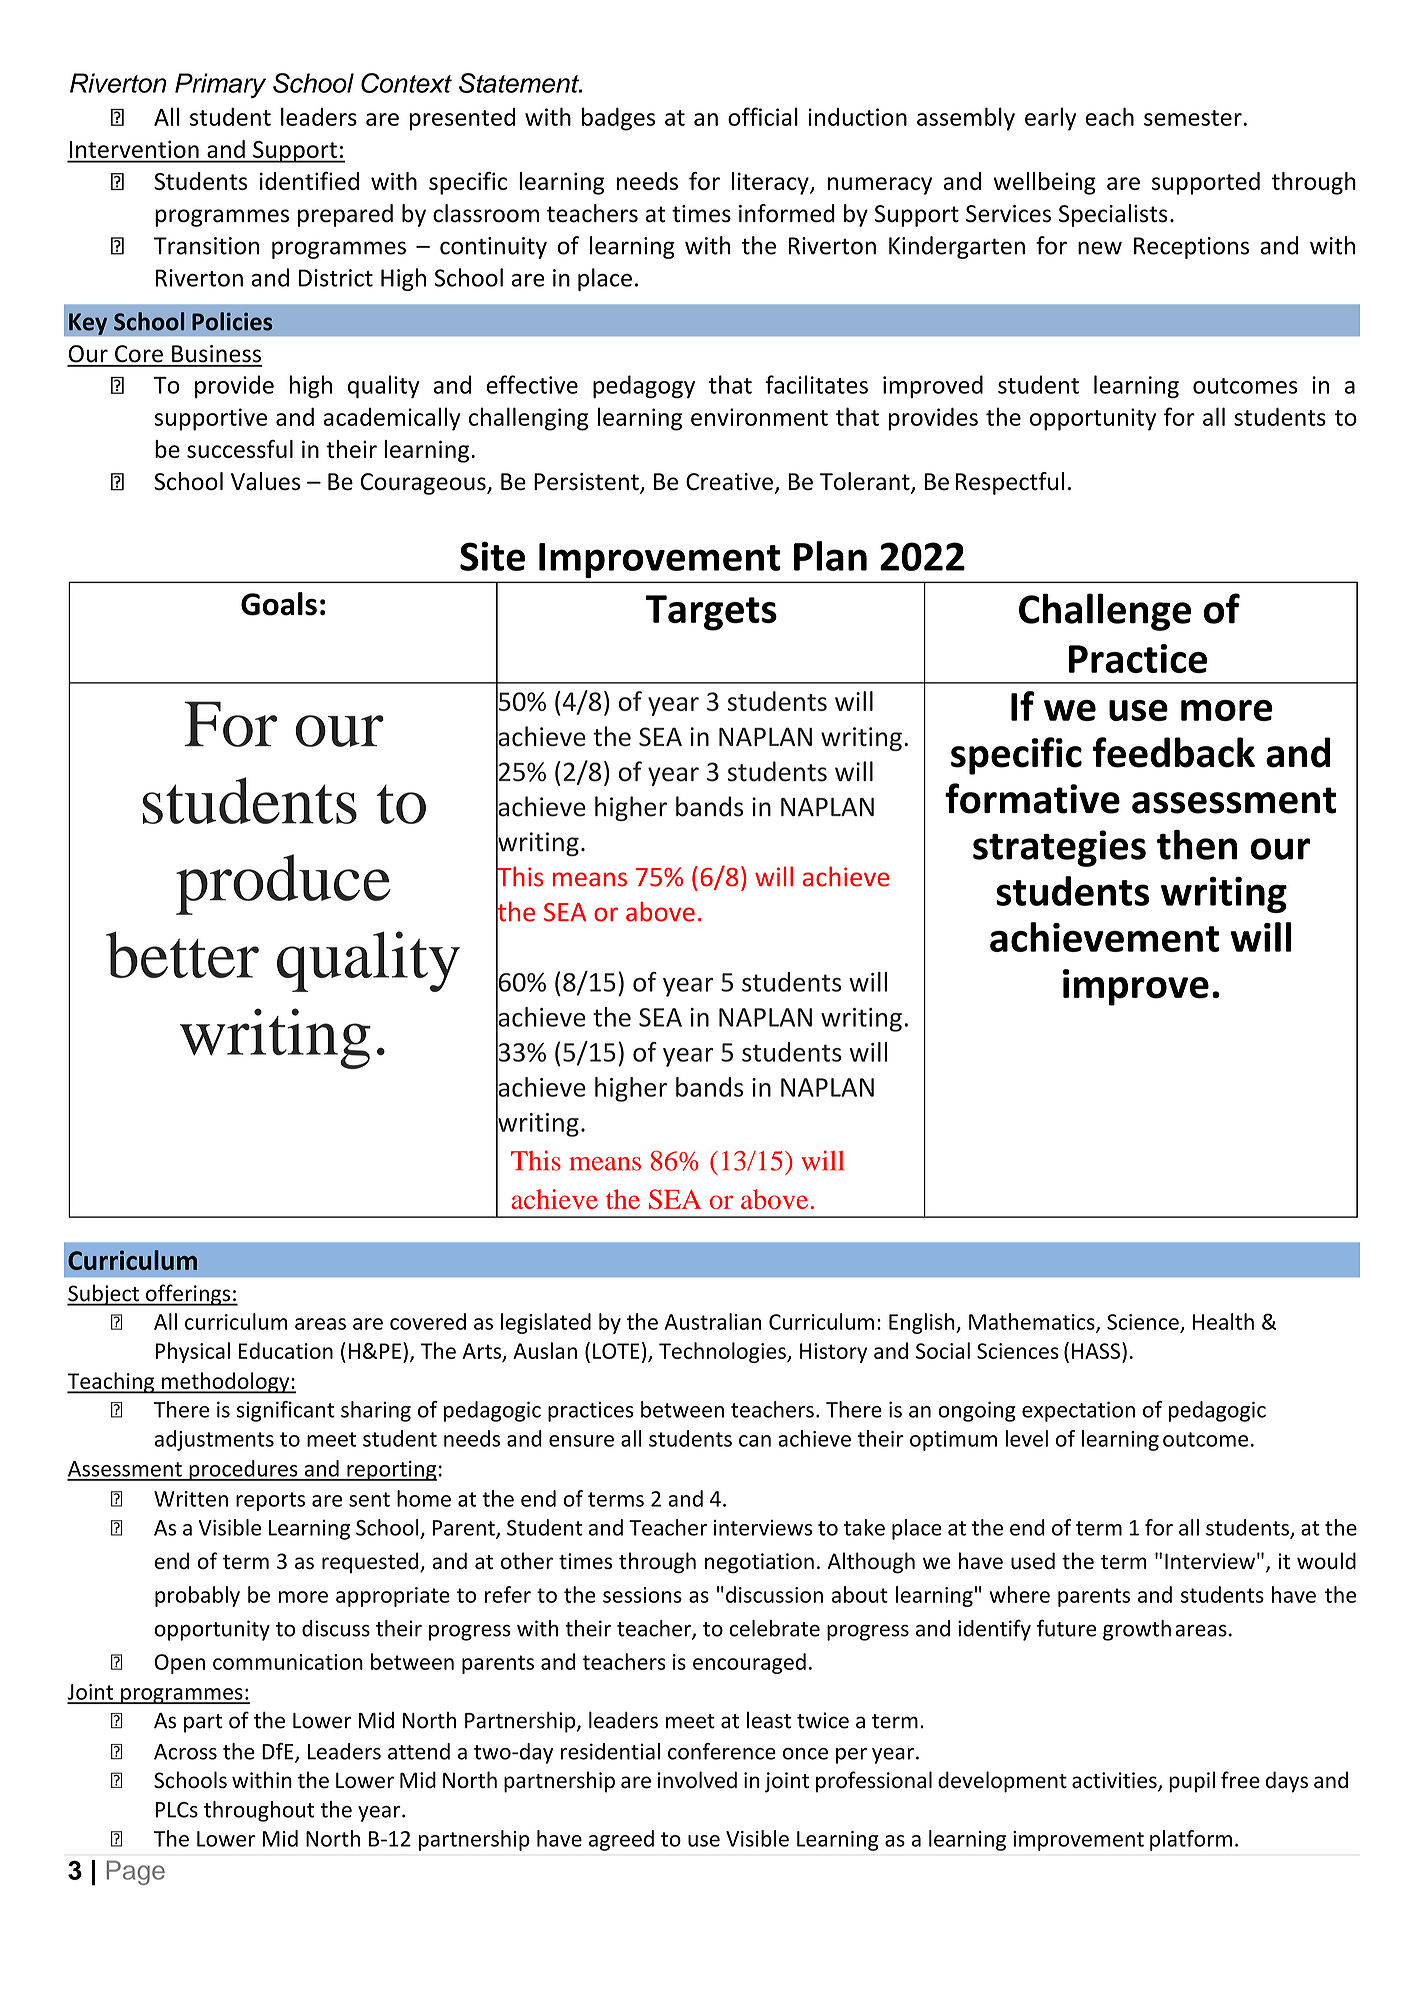 Image resolution: width=1425 pixels, height=2015 pixels. Describe the element at coordinates (1059, 848) in the screenshot. I see `strategies` at that location.
